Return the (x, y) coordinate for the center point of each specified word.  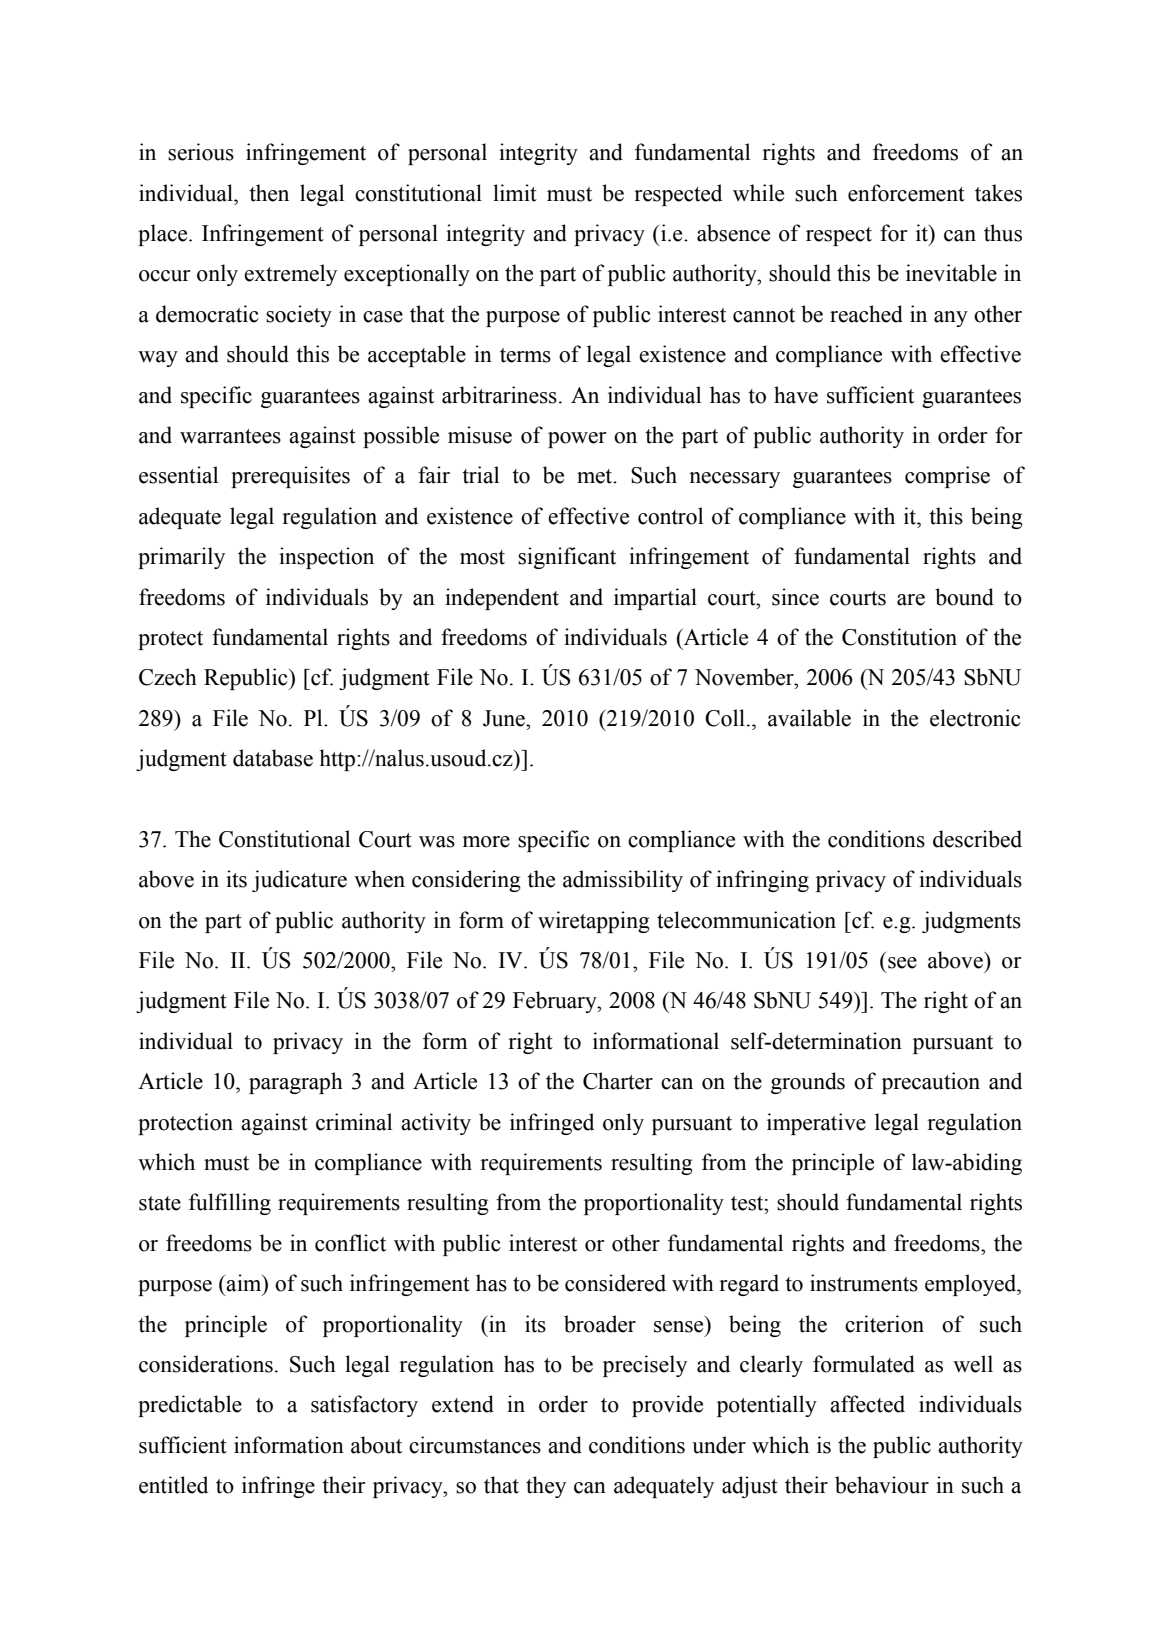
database (273, 758)
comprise (947, 477)
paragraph (296, 1083)
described (977, 839)
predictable (190, 1406)
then (269, 193)
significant (567, 558)
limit (515, 193)
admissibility (623, 881)
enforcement (906, 193)
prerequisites (290, 477)
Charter (618, 1081)
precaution (931, 1083)
